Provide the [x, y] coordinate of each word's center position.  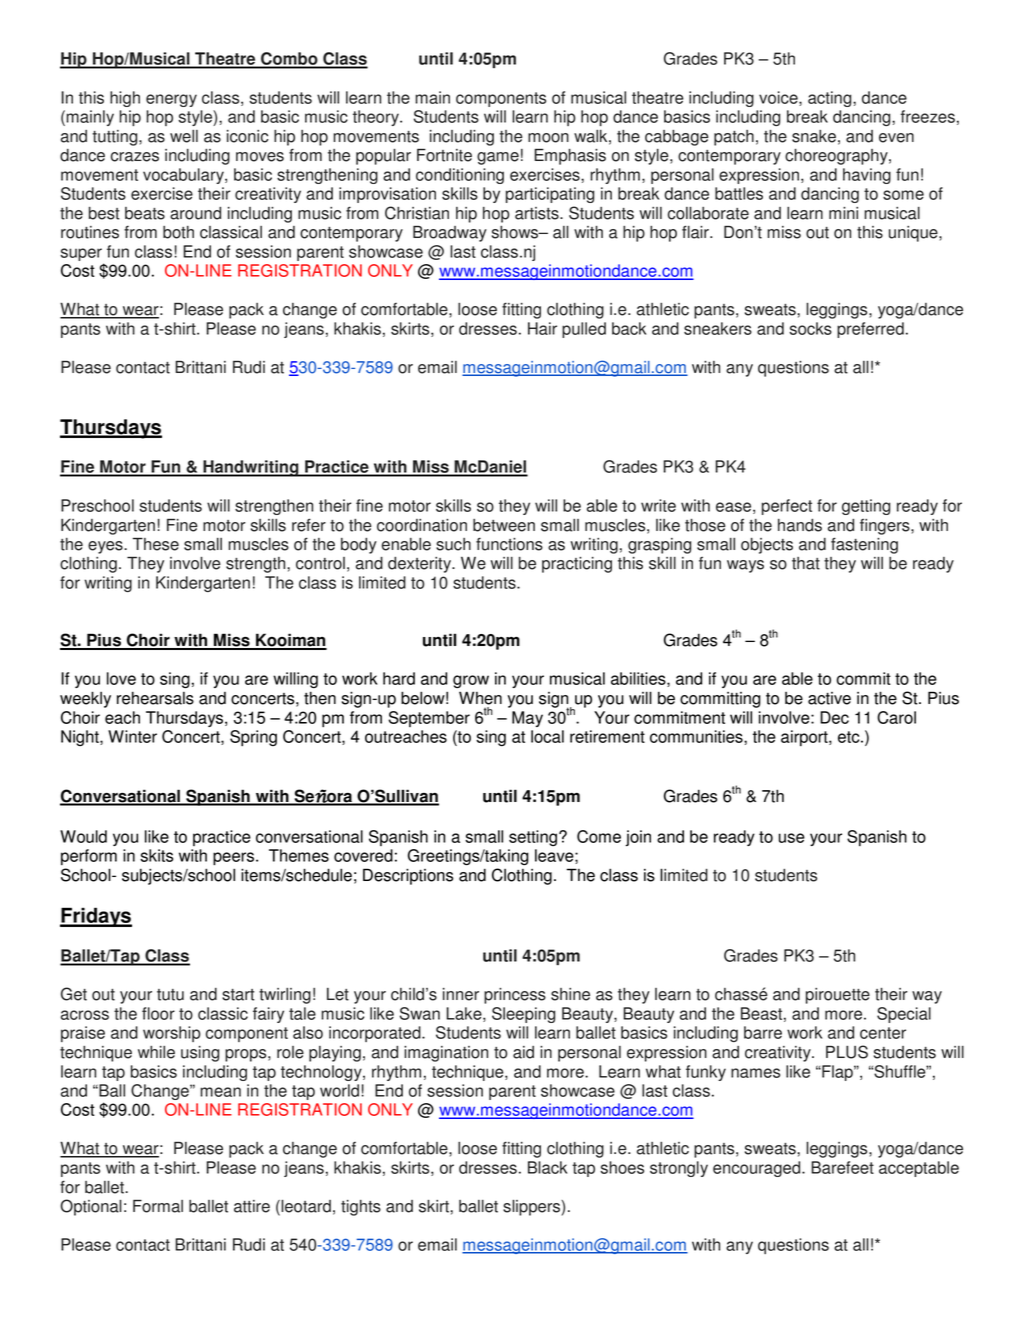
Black [547, 1167]
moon [548, 138]
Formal [158, 1206]
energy [171, 100]
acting [831, 99]
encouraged [758, 1169]
